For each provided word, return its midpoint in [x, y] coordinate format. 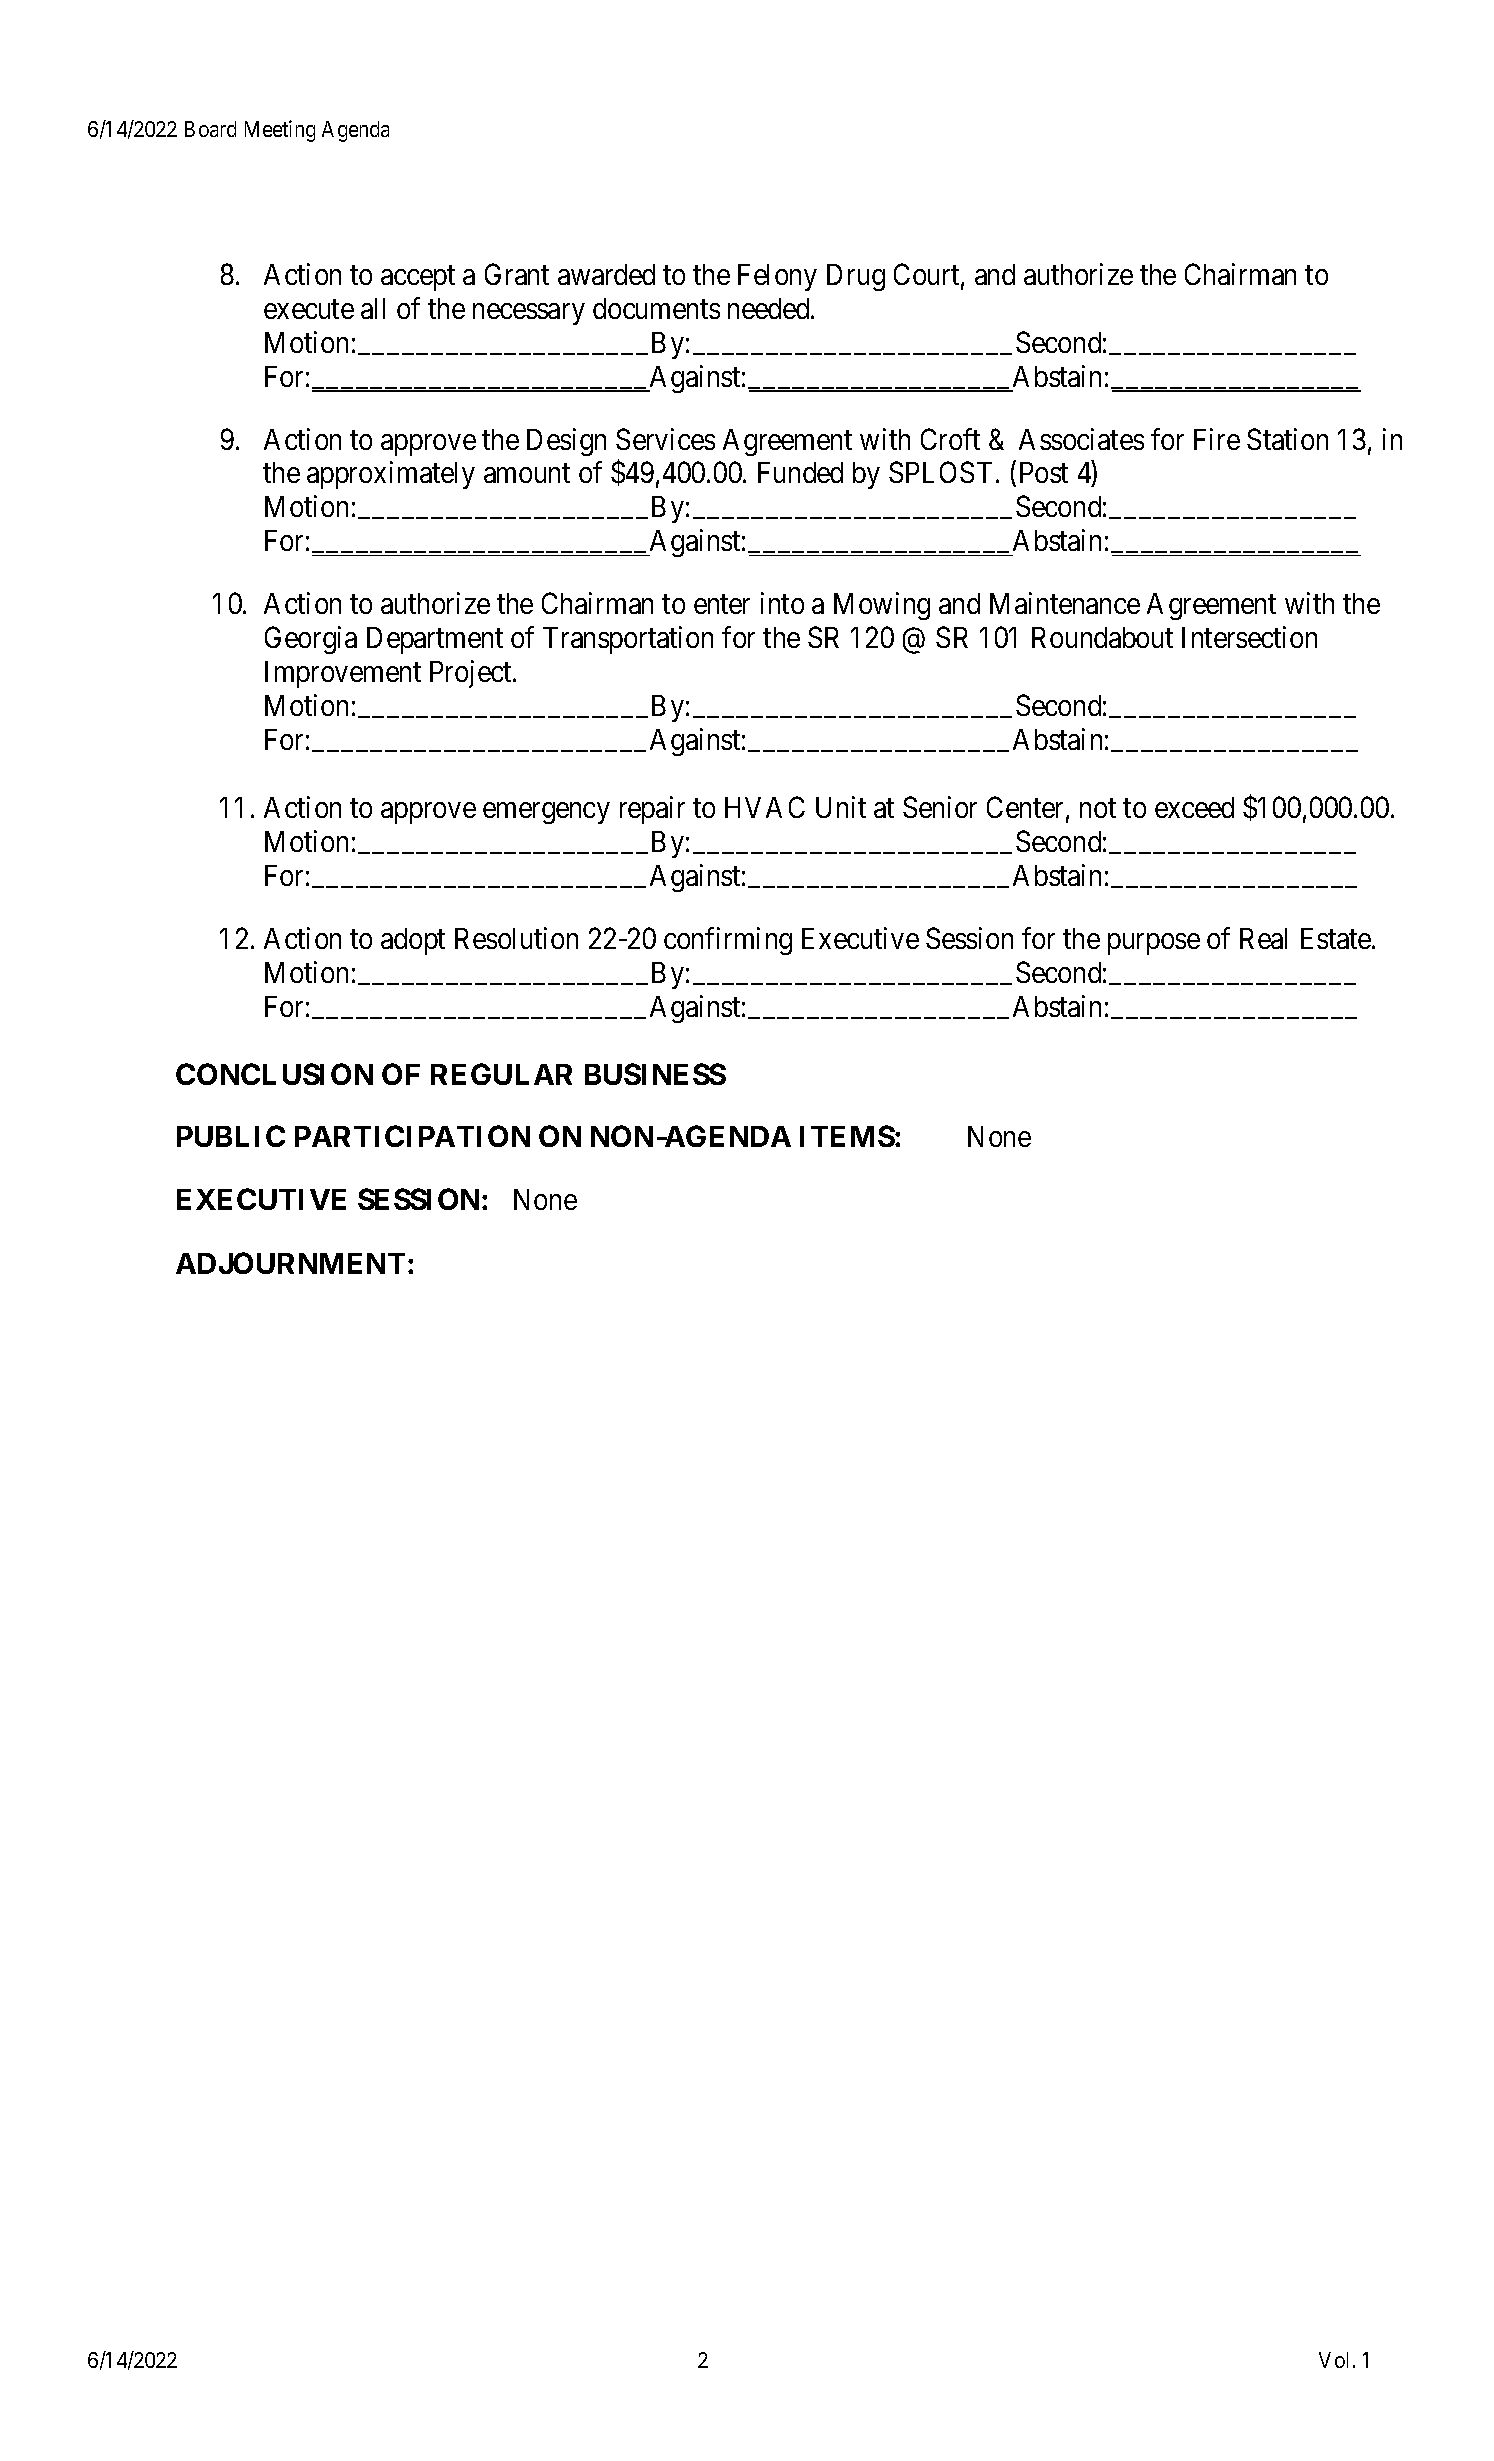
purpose [1154, 944]
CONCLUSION [274, 1074]
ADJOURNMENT [290, 1263]
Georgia [311, 640]
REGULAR [501, 1074]
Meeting [280, 131]
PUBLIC [231, 1136]
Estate [1337, 938]
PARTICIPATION [412, 1136]
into [782, 603]
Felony [777, 277]
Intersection [1249, 637]
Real [1263, 938]
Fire [1217, 439]
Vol [1336, 2360]
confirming [728, 941]
